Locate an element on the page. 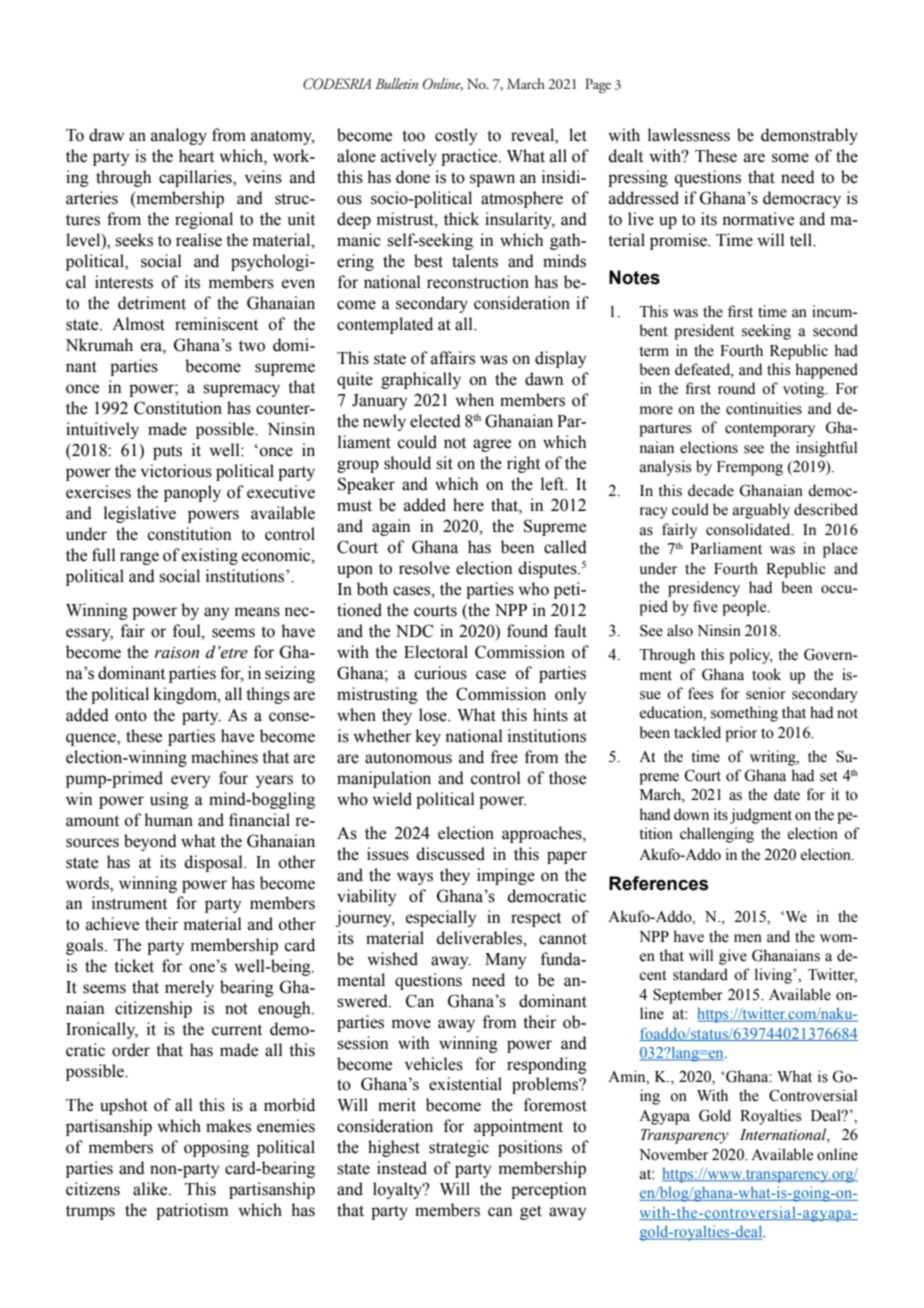  costly is located at coordinates (456, 136).
